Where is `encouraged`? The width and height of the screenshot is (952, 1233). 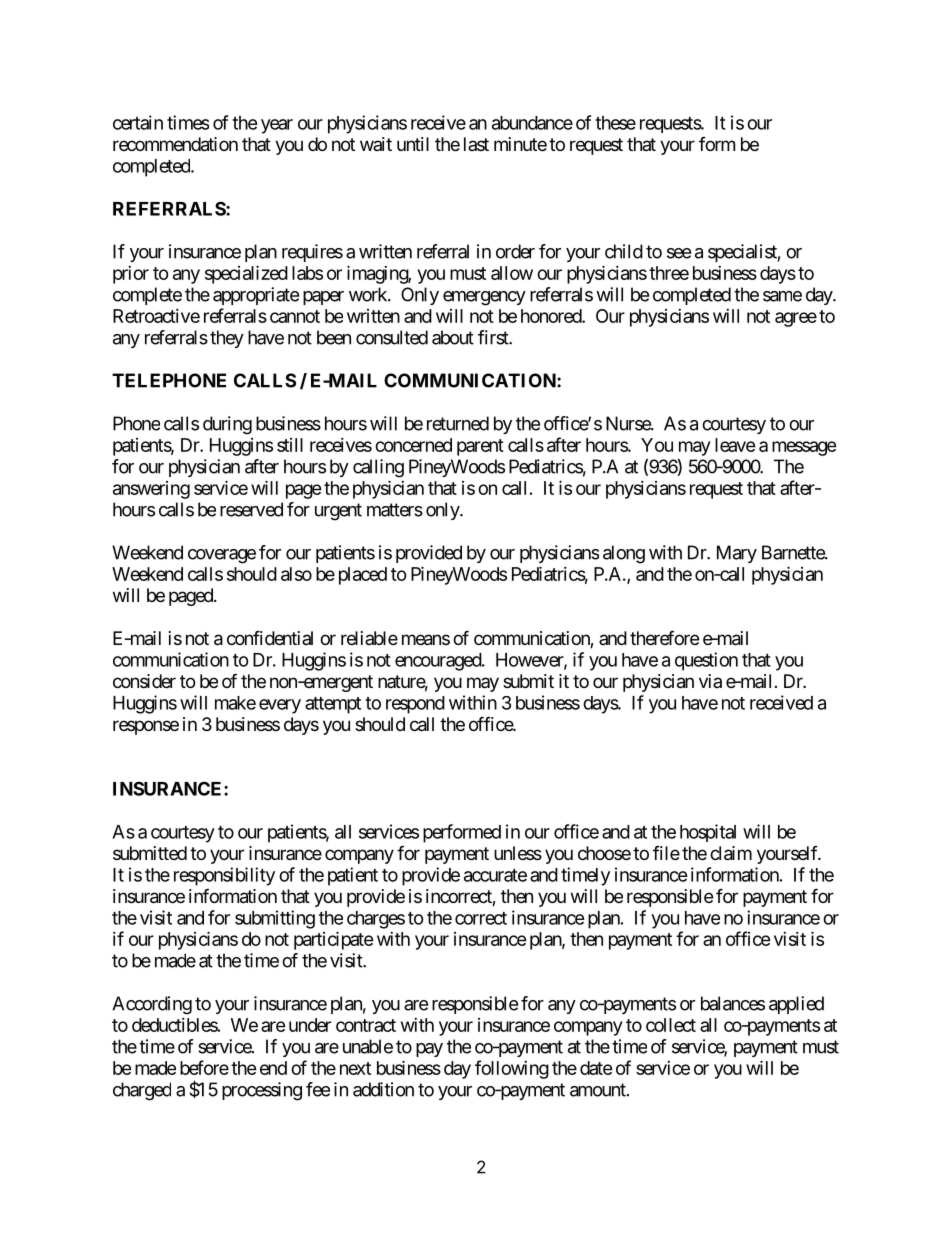
encouraged is located at coordinates (439, 662).
